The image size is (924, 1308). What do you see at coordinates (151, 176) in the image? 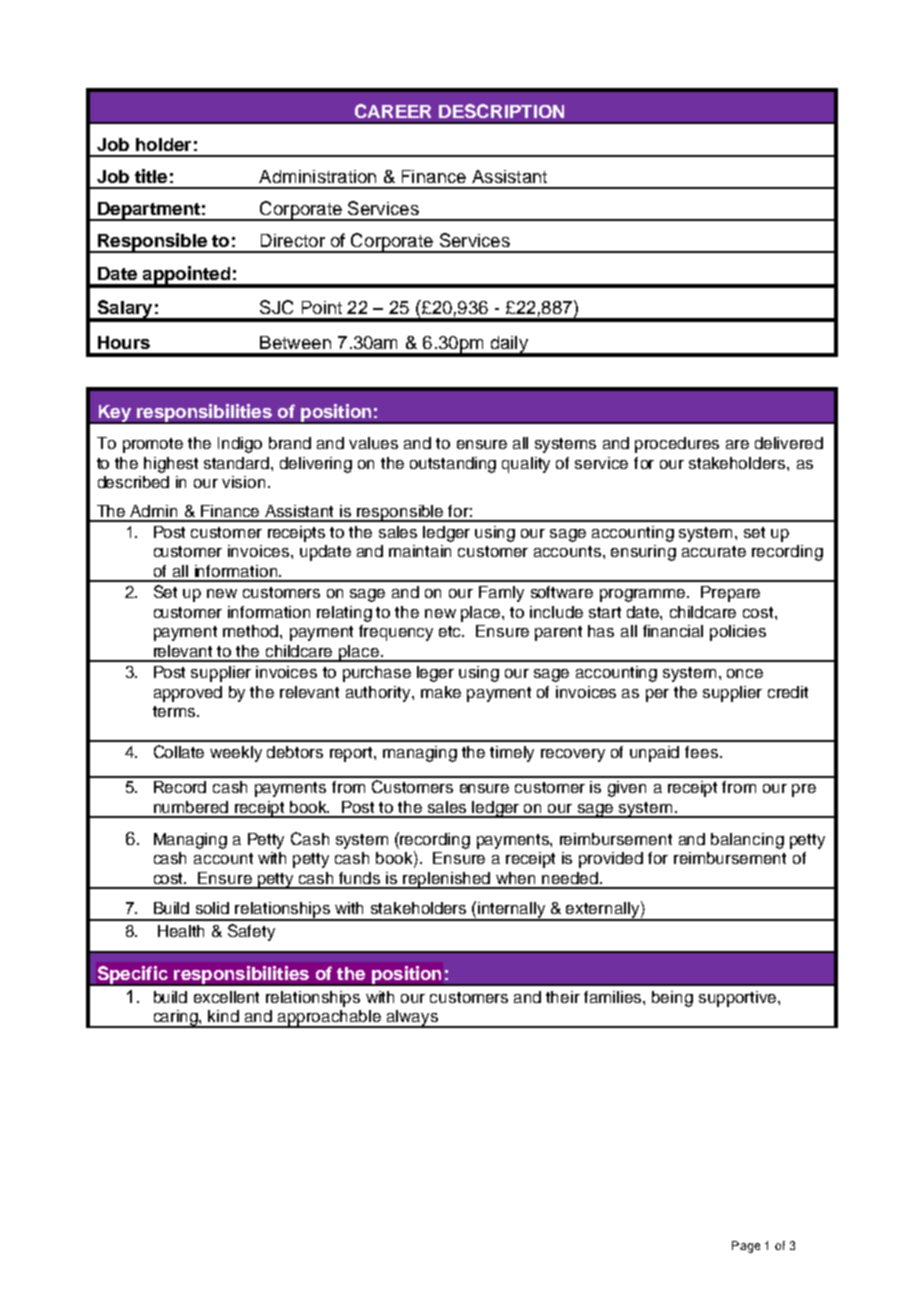
I see `title` at bounding box center [151, 176].
